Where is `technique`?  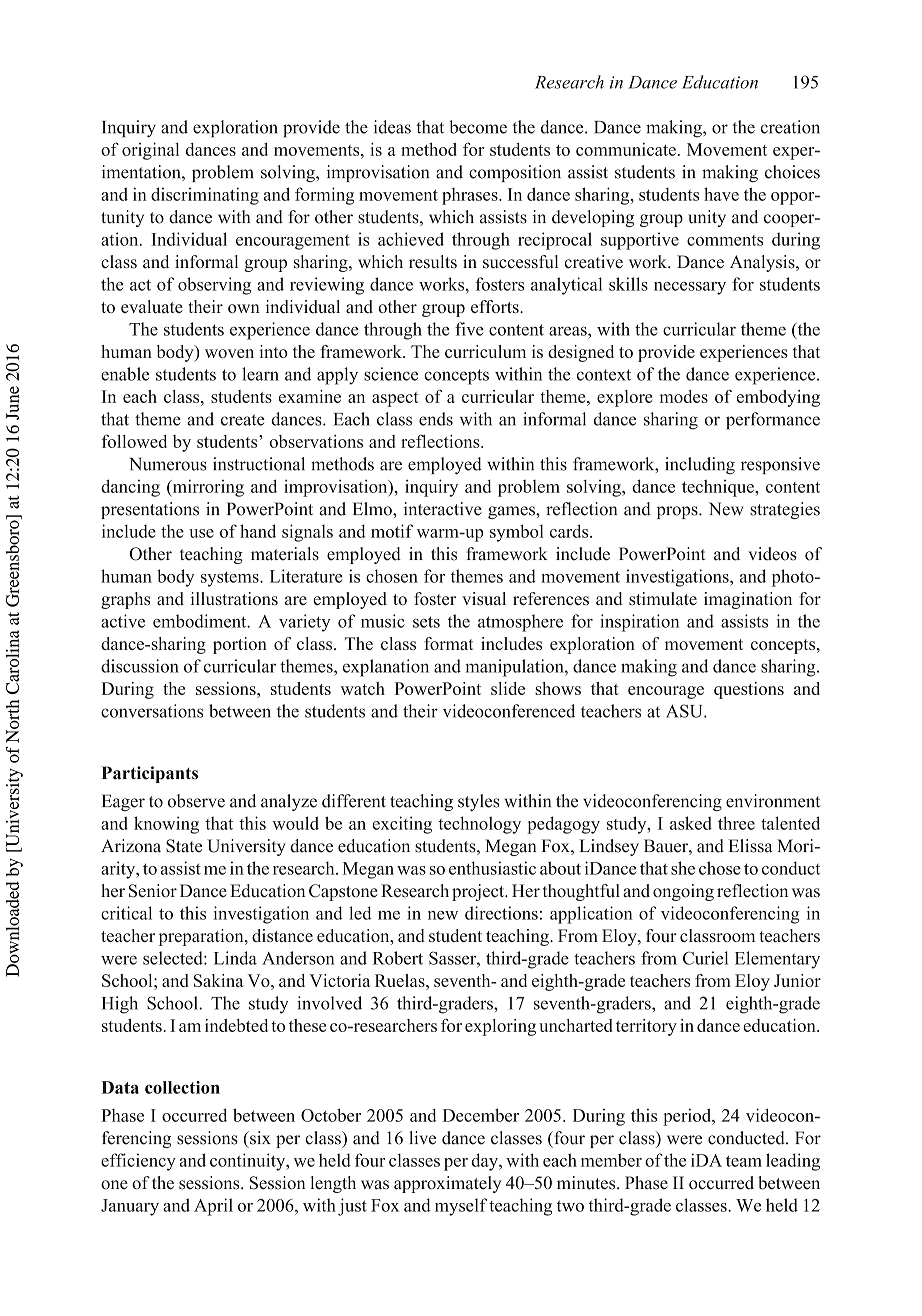
technique is located at coordinates (719, 488).
